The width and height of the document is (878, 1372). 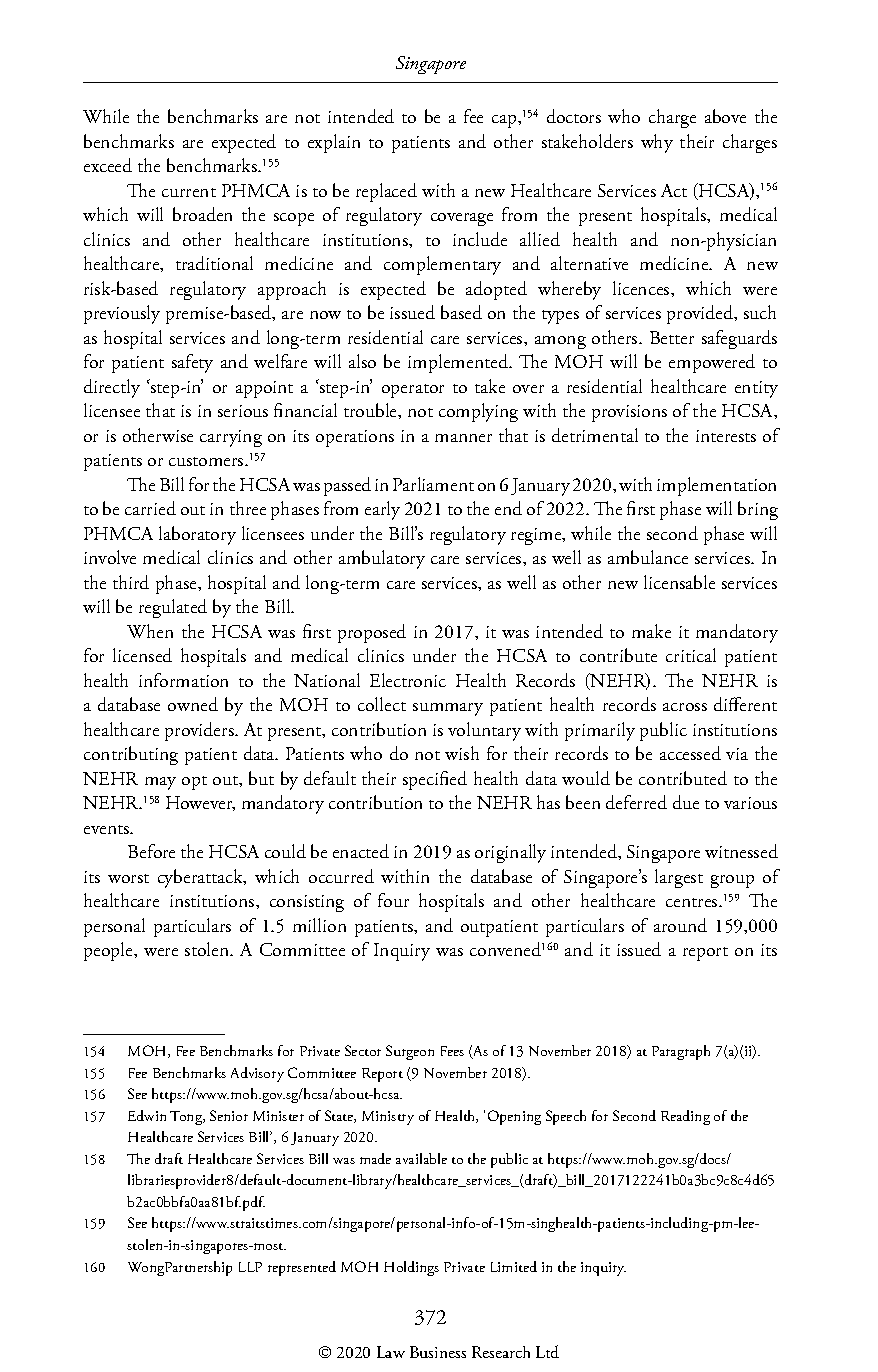 What do you see at coordinates (452, 1051) in the document?
I see `Fees` at bounding box center [452, 1051].
